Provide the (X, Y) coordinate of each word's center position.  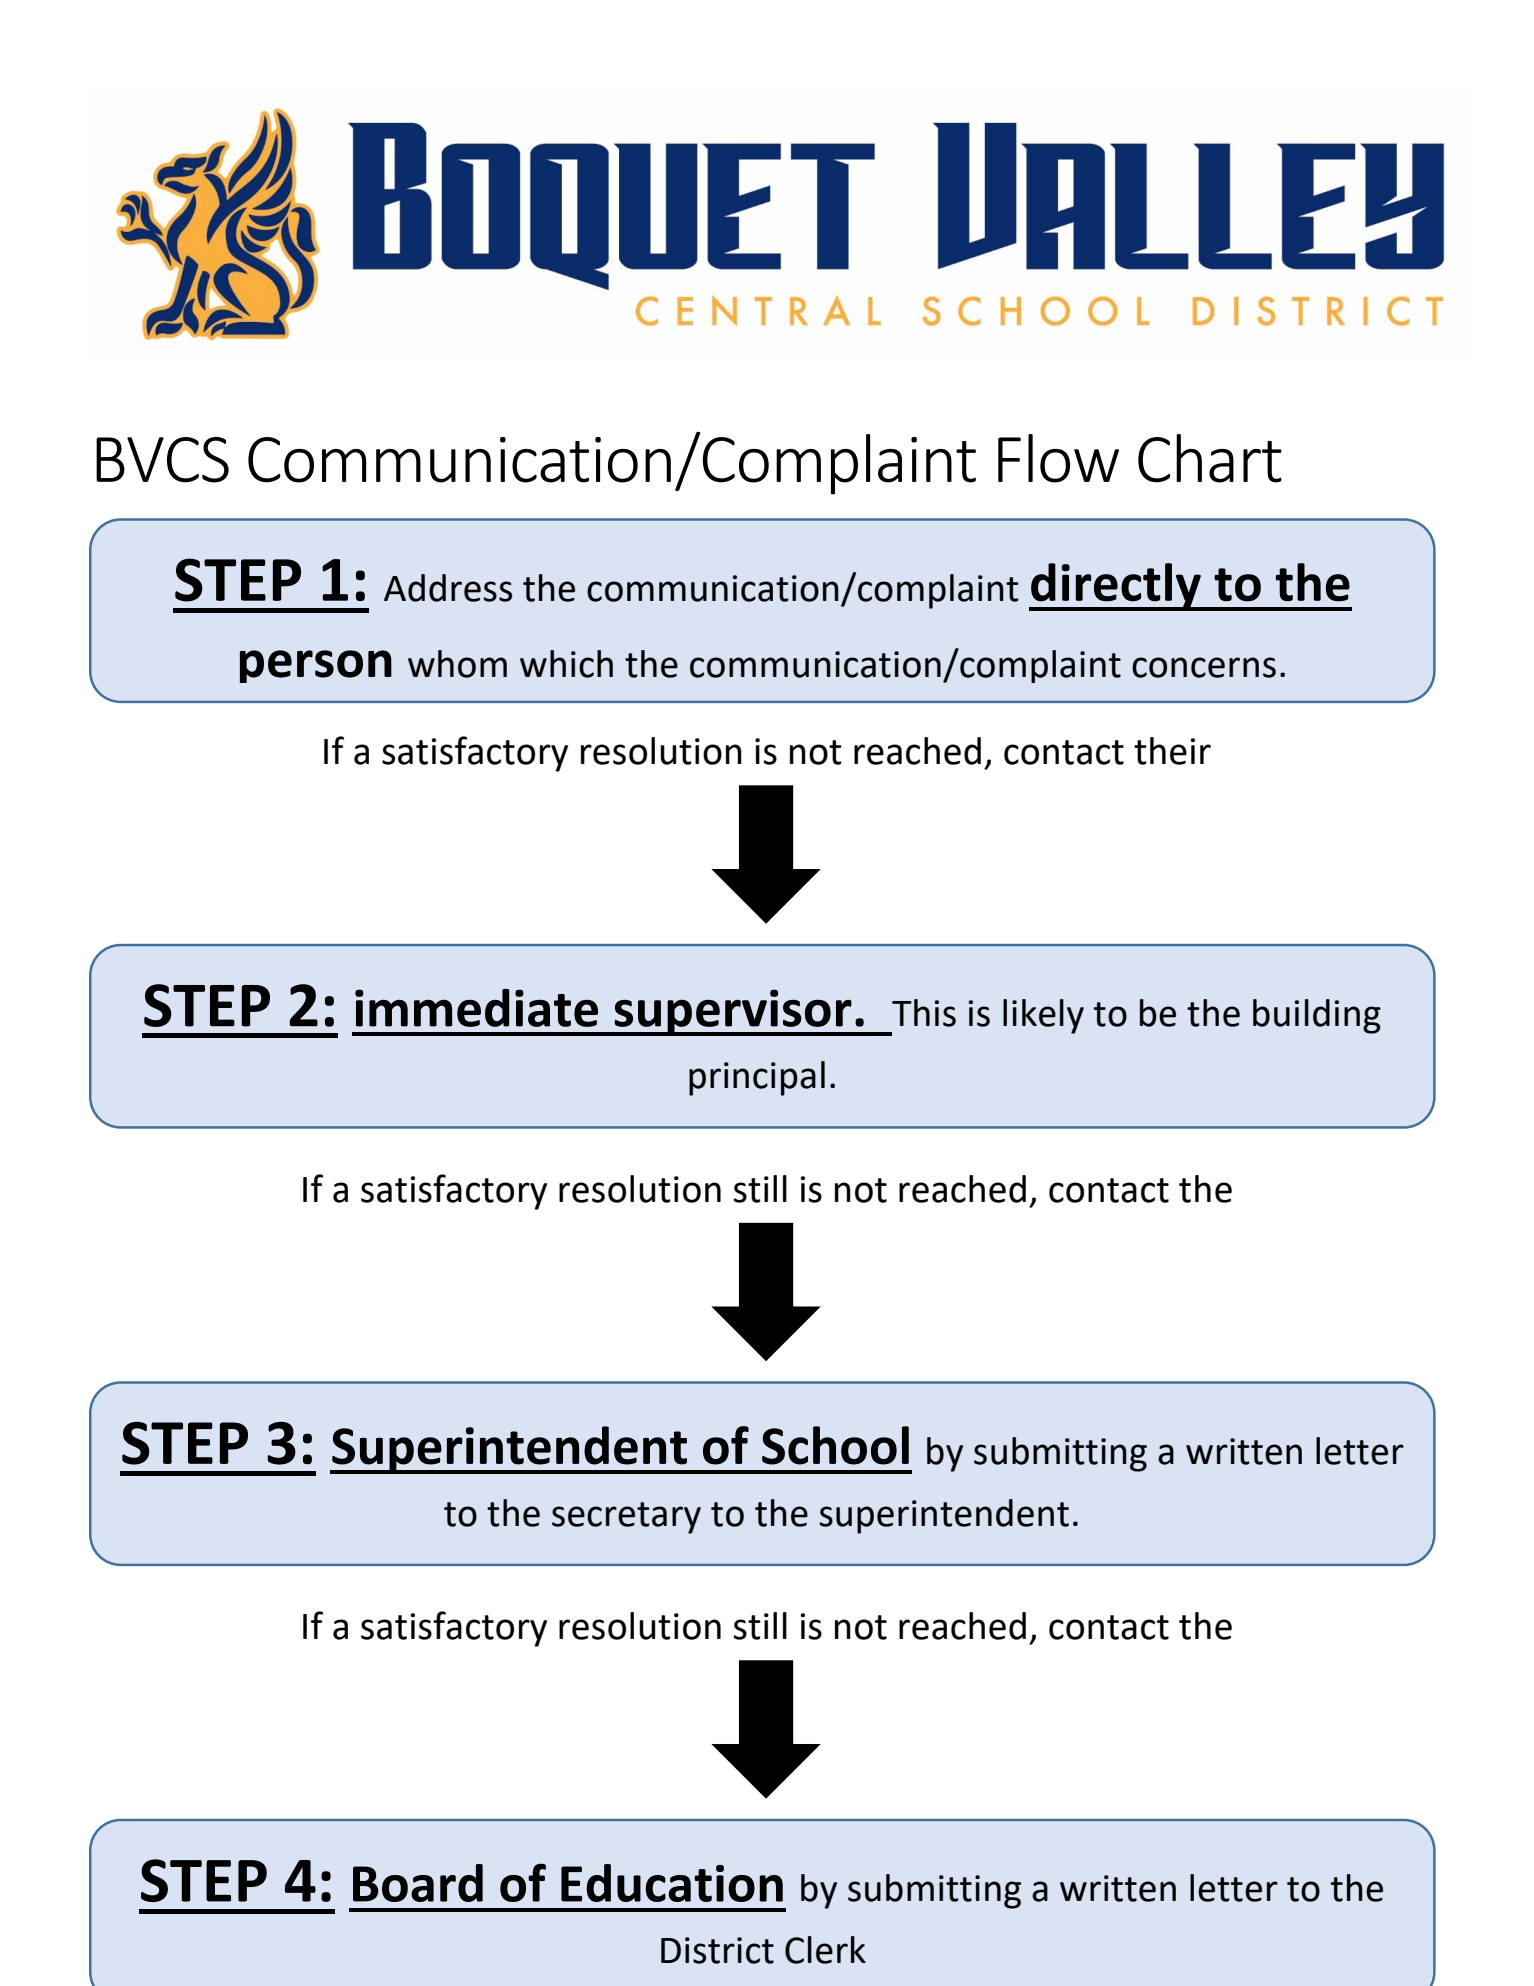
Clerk (825, 1950)
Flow (1058, 458)
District (717, 1950)
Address (448, 588)
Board (418, 1883)
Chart (1210, 458)
